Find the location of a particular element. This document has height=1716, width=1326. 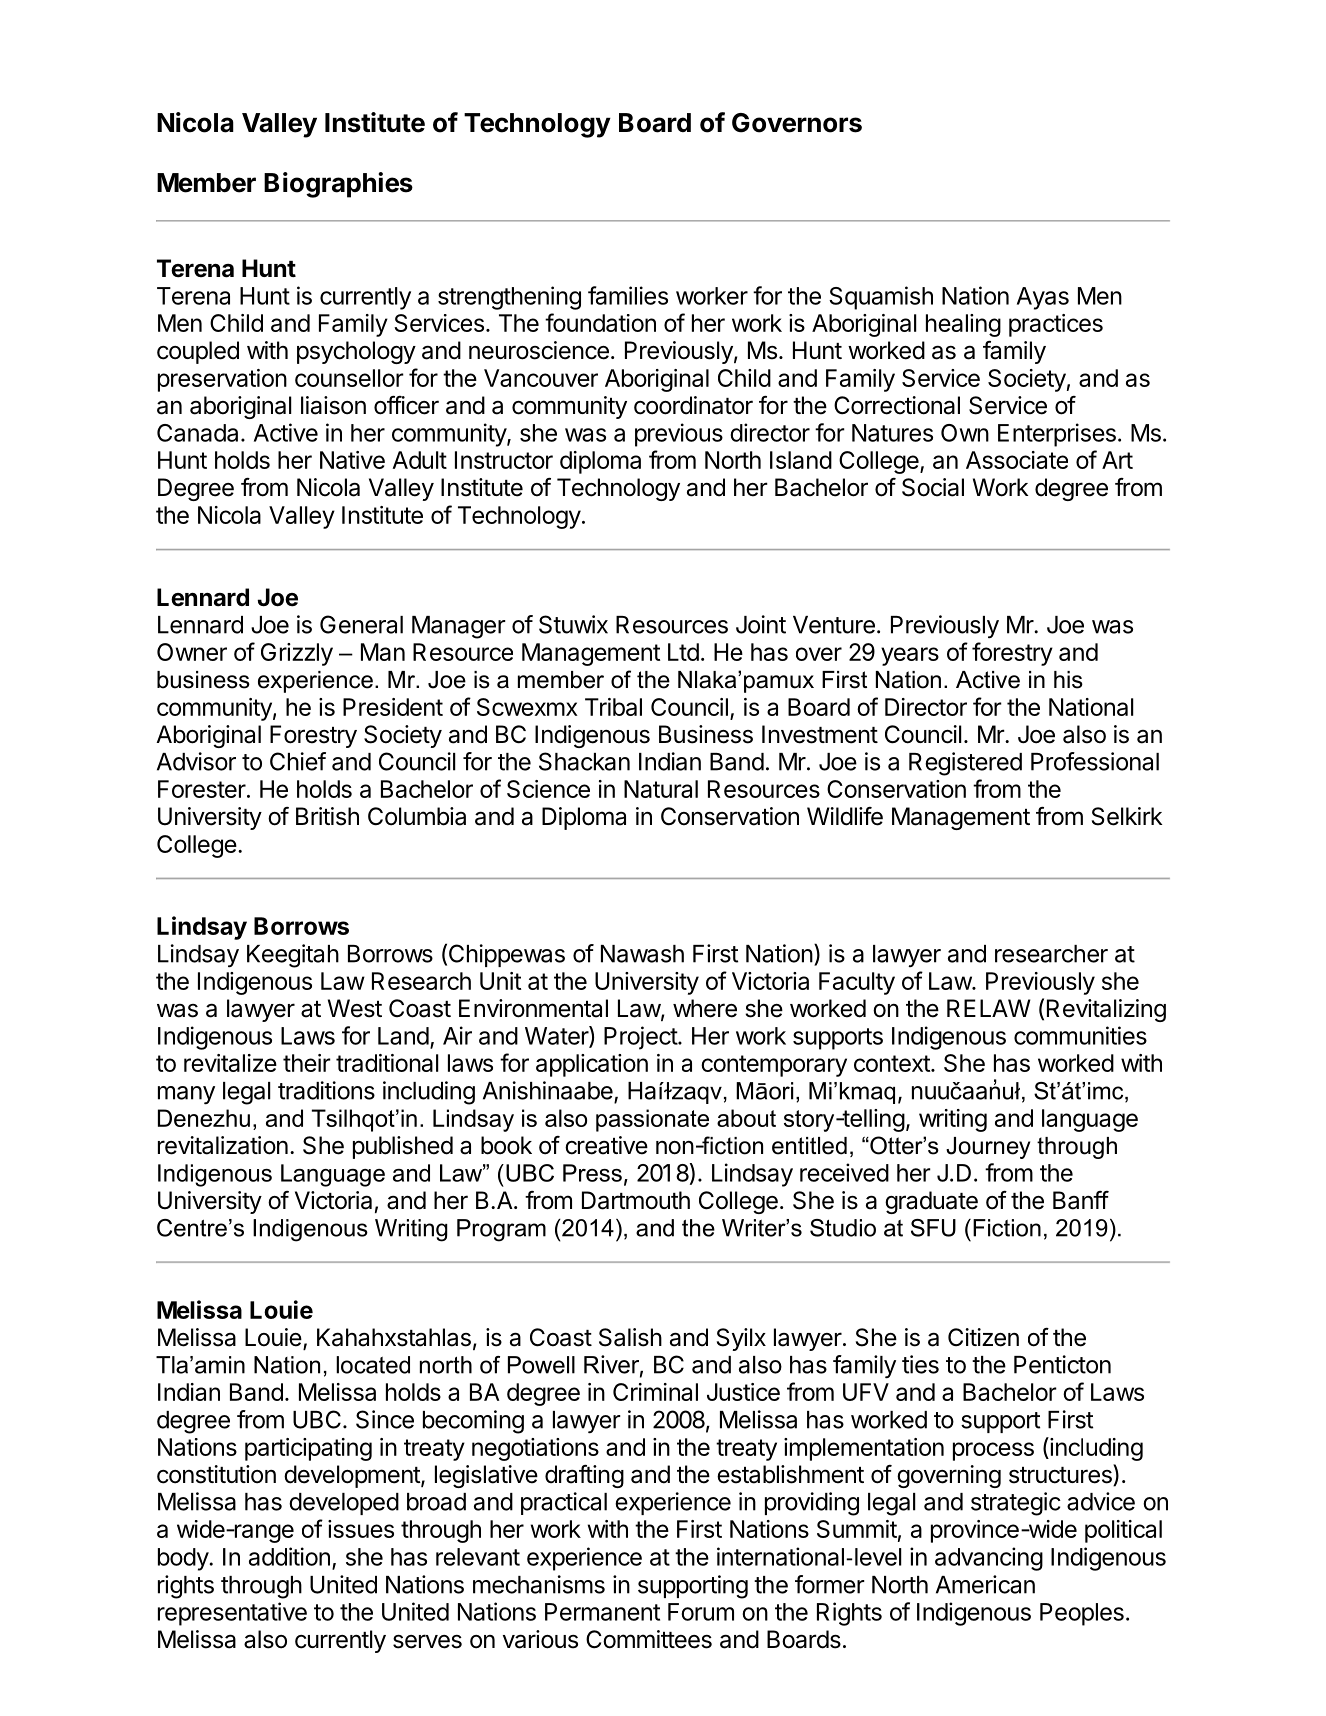

addition is located at coordinates (289, 1556).
